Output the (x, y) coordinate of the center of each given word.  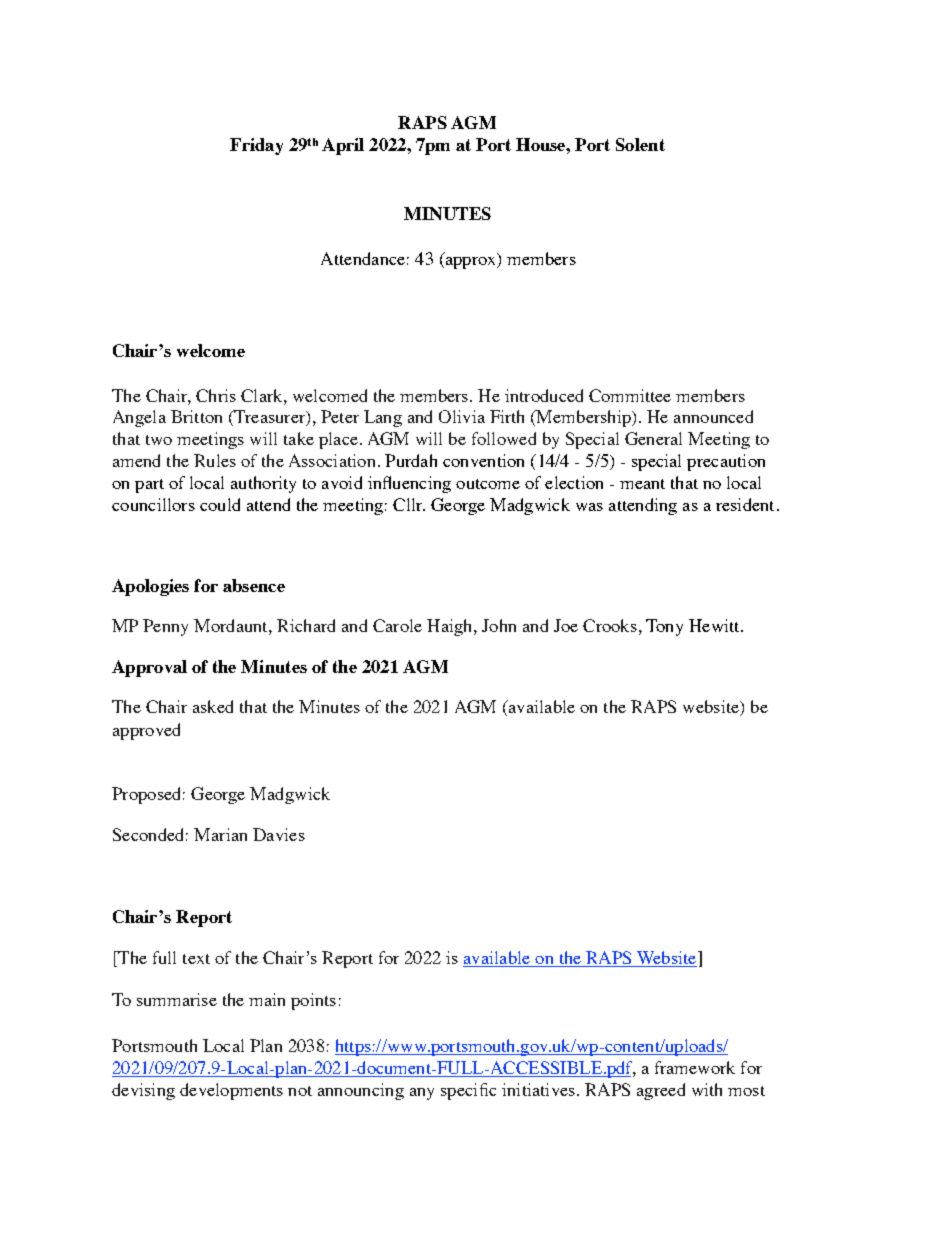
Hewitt (715, 625)
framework (695, 1067)
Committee (630, 395)
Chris (216, 395)
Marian (220, 834)
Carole (397, 625)
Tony (664, 627)
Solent (640, 144)
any (422, 1094)
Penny (165, 627)
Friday (256, 146)
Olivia (462, 416)
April (343, 146)
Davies (279, 834)
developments (231, 1091)
